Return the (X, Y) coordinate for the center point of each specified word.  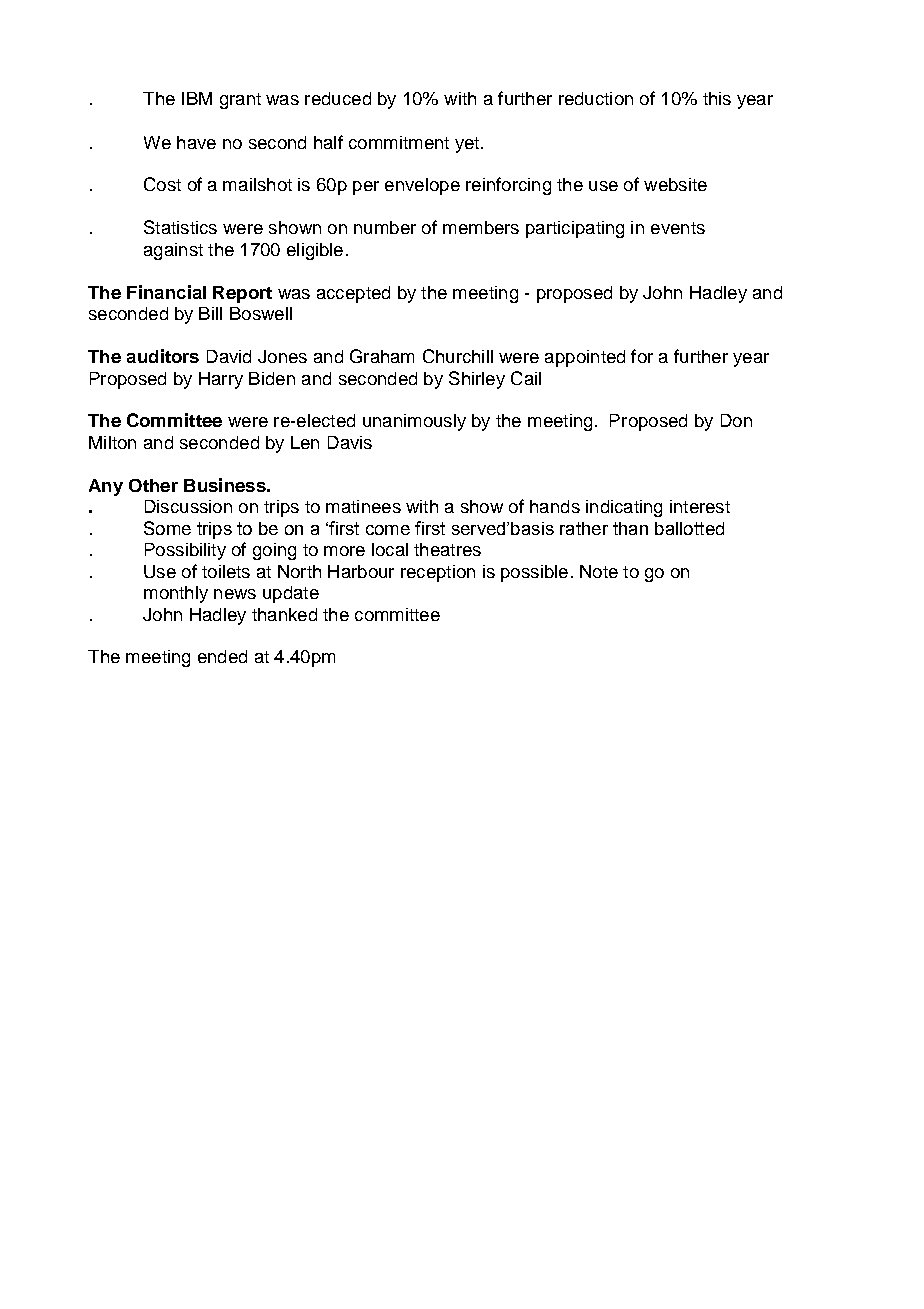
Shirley (477, 380)
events (678, 228)
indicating (624, 508)
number (385, 227)
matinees (363, 506)
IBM (197, 98)
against (173, 251)
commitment (399, 142)
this (717, 98)
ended (222, 656)
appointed (585, 358)
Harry (221, 380)
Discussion (188, 506)
